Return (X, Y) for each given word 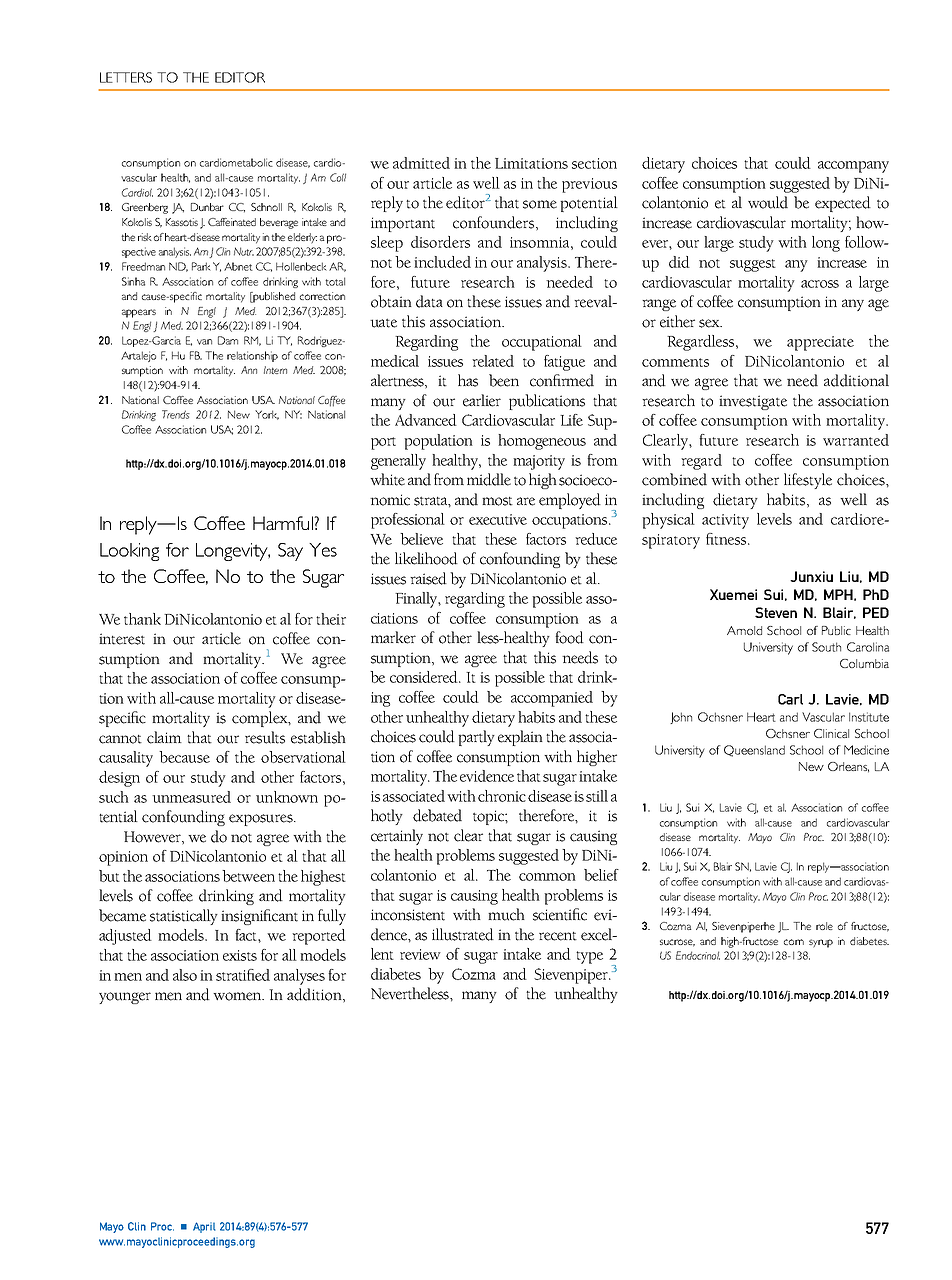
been (504, 380)
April (204, 1227)
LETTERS (126, 77)
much (506, 914)
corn (794, 942)
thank (142, 619)
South (826, 647)
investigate (753, 402)
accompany (853, 167)
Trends (176, 414)
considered (425, 677)
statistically (184, 917)
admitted (421, 163)
